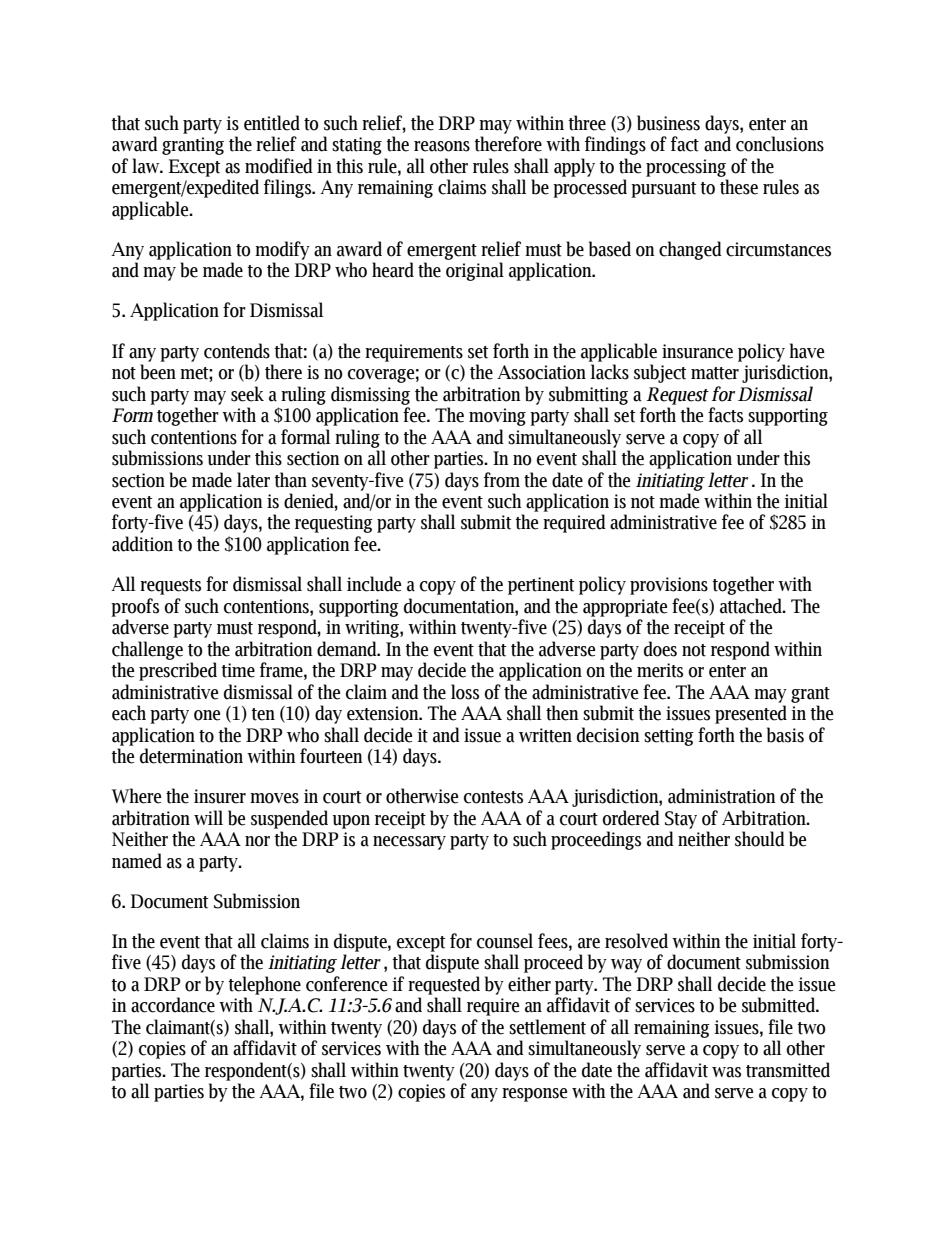  I want to click on processing, so click(686, 168).
